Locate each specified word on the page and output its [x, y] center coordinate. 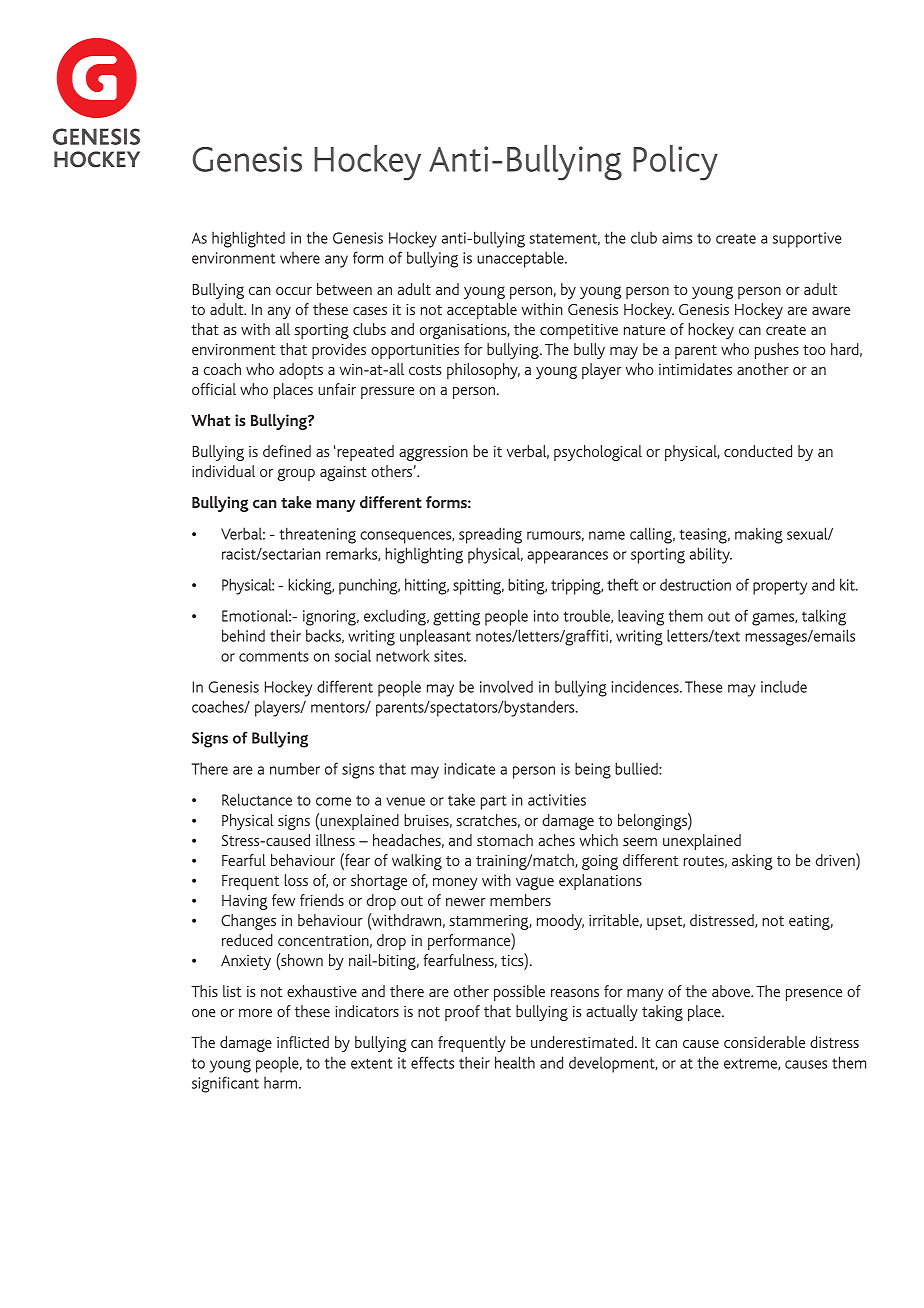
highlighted [248, 239]
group [296, 474]
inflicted [303, 1042]
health [515, 1062]
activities [557, 800]
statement [564, 239]
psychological [598, 453]
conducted [758, 451]
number [295, 768]
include [784, 686]
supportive [807, 240]
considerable [764, 1042]
